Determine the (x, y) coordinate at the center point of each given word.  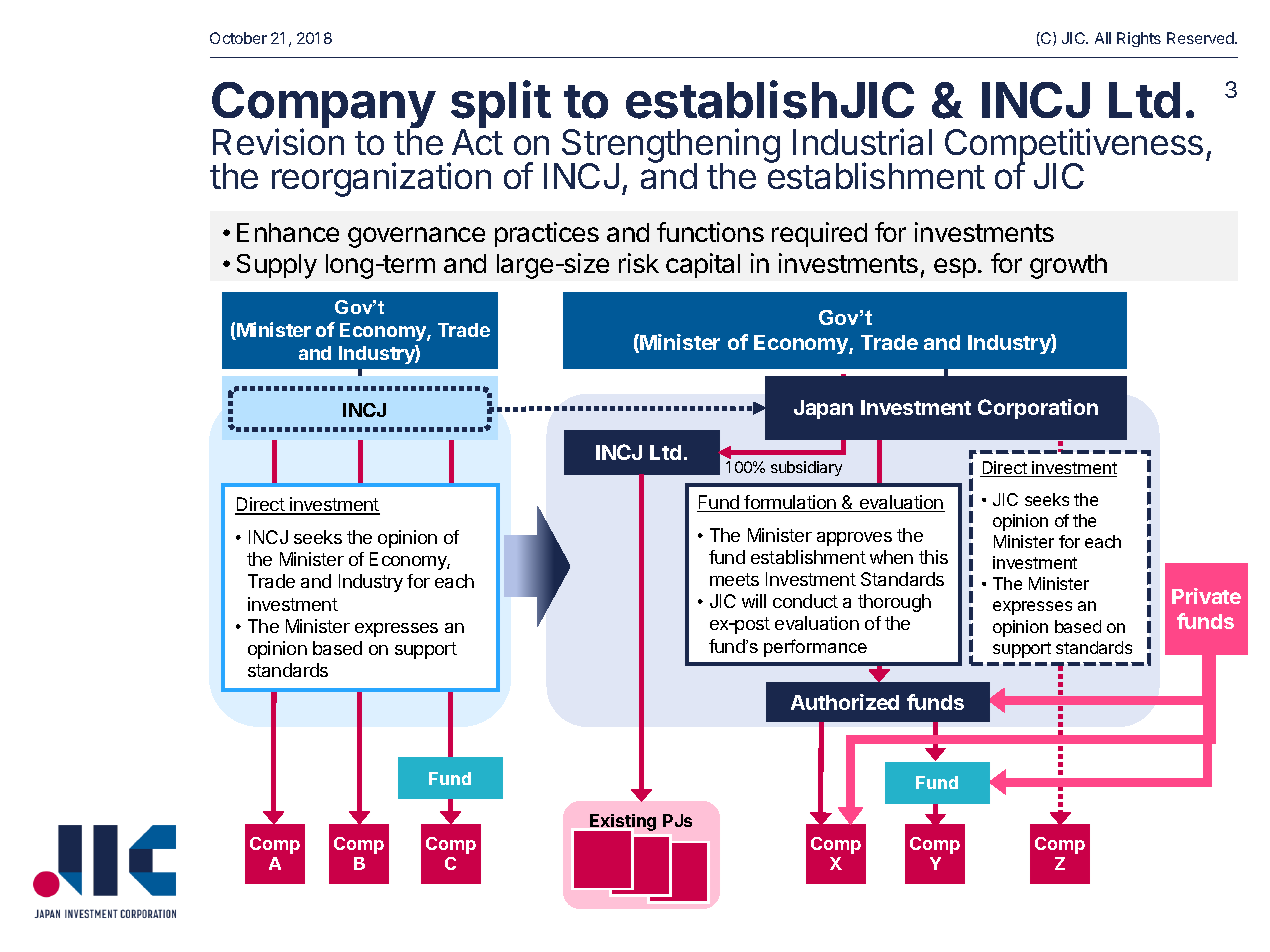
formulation (791, 503)
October (238, 38)
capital (703, 265)
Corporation (1038, 409)
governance (416, 237)
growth (1068, 266)
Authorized (845, 702)
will (754, 601)
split (501, 106)
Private (1206, 596)
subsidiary (806, 468)
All (1103, 38)
